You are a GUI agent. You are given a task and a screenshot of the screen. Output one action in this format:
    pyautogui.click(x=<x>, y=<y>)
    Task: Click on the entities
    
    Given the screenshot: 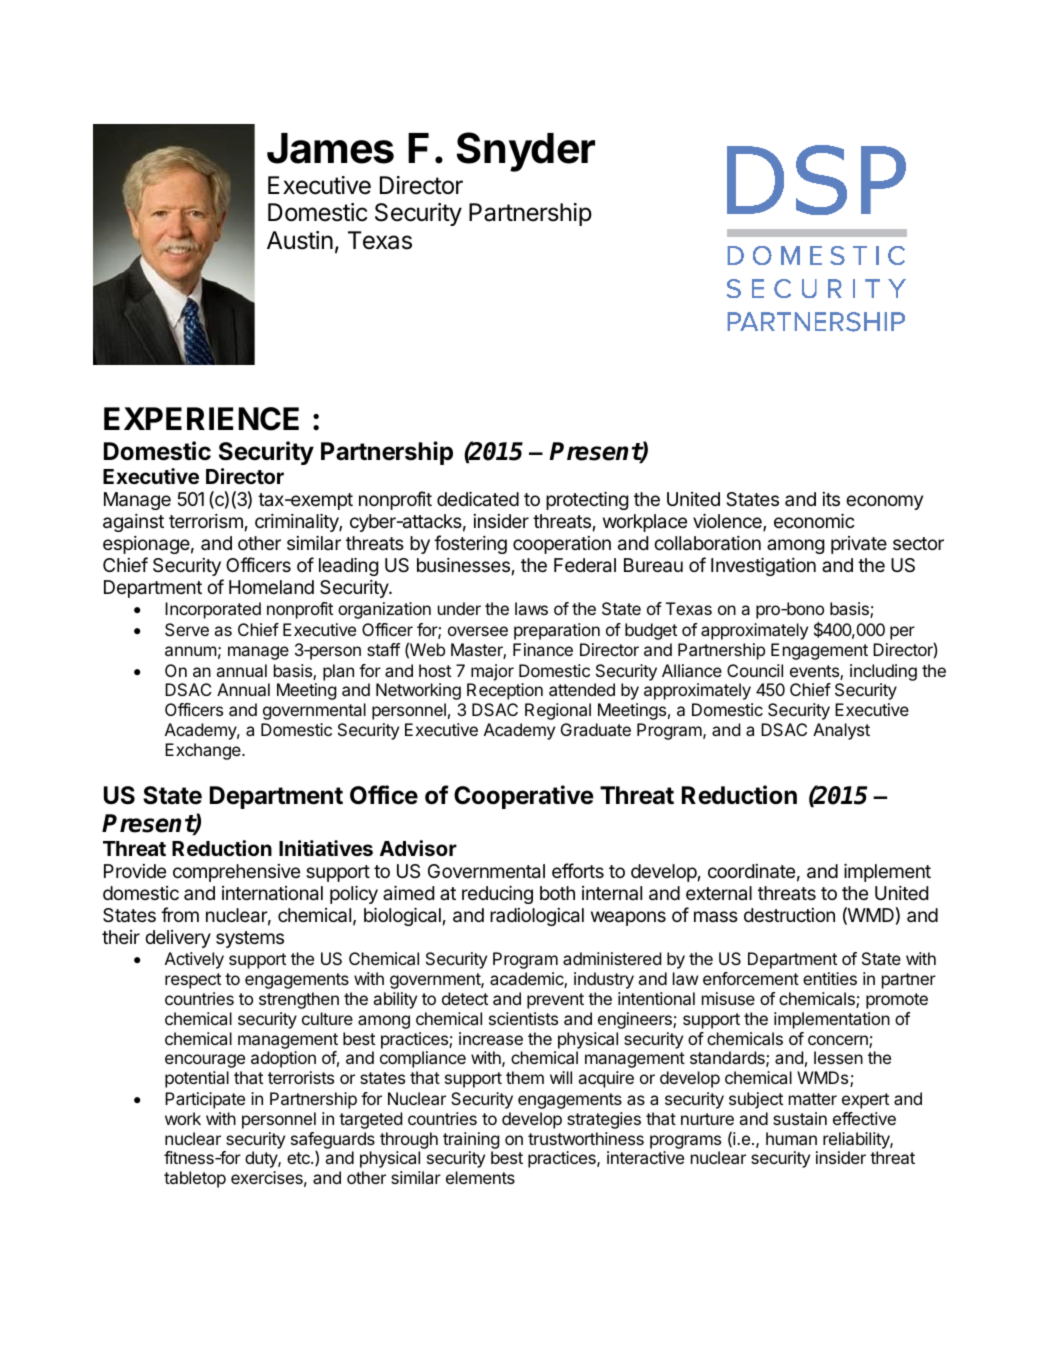 What is the action you would take?
    pyautogui.click(x=830, y=978)
